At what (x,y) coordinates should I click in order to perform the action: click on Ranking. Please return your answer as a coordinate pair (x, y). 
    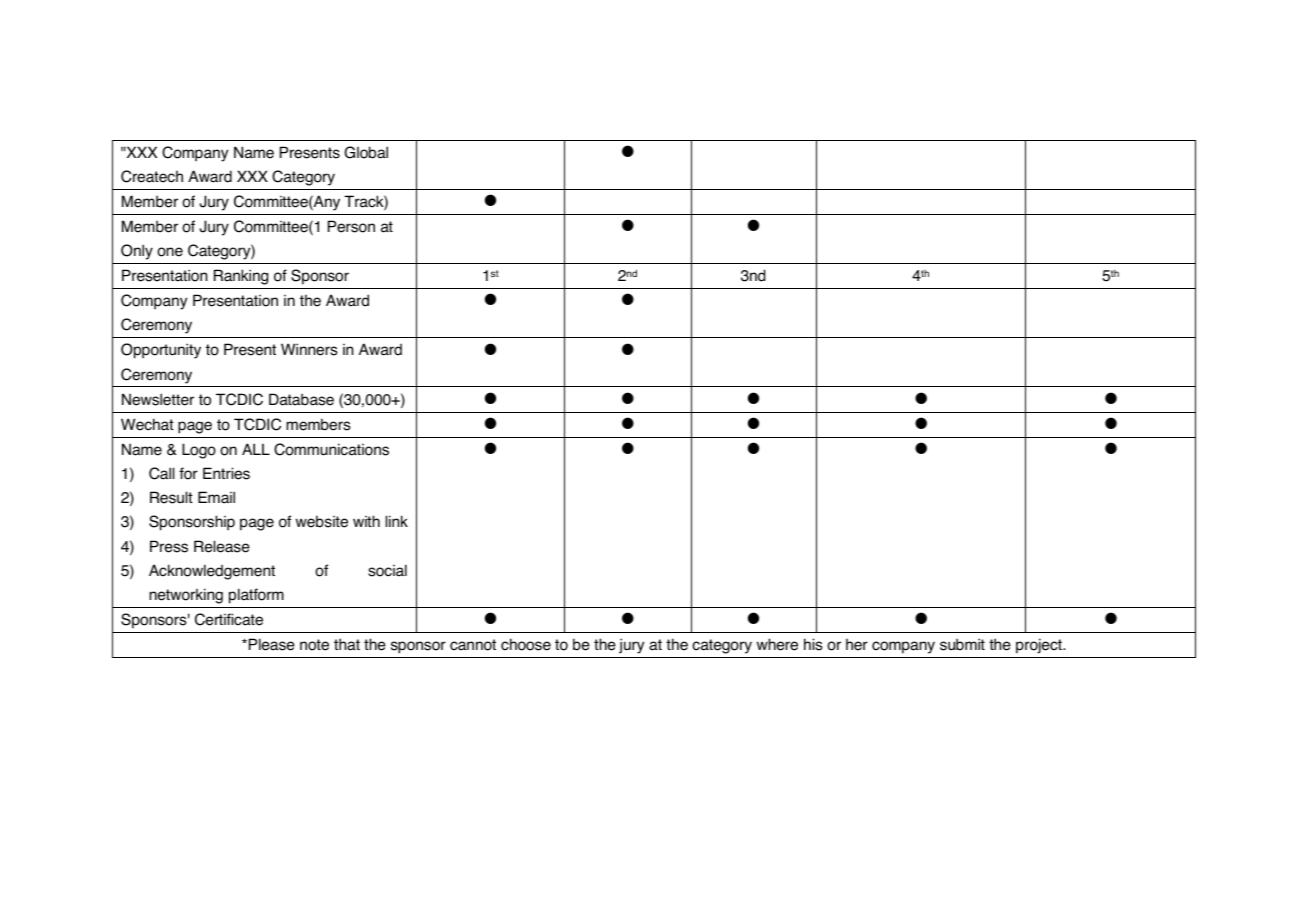
    Looking at the image, I should click on (241, 277).
